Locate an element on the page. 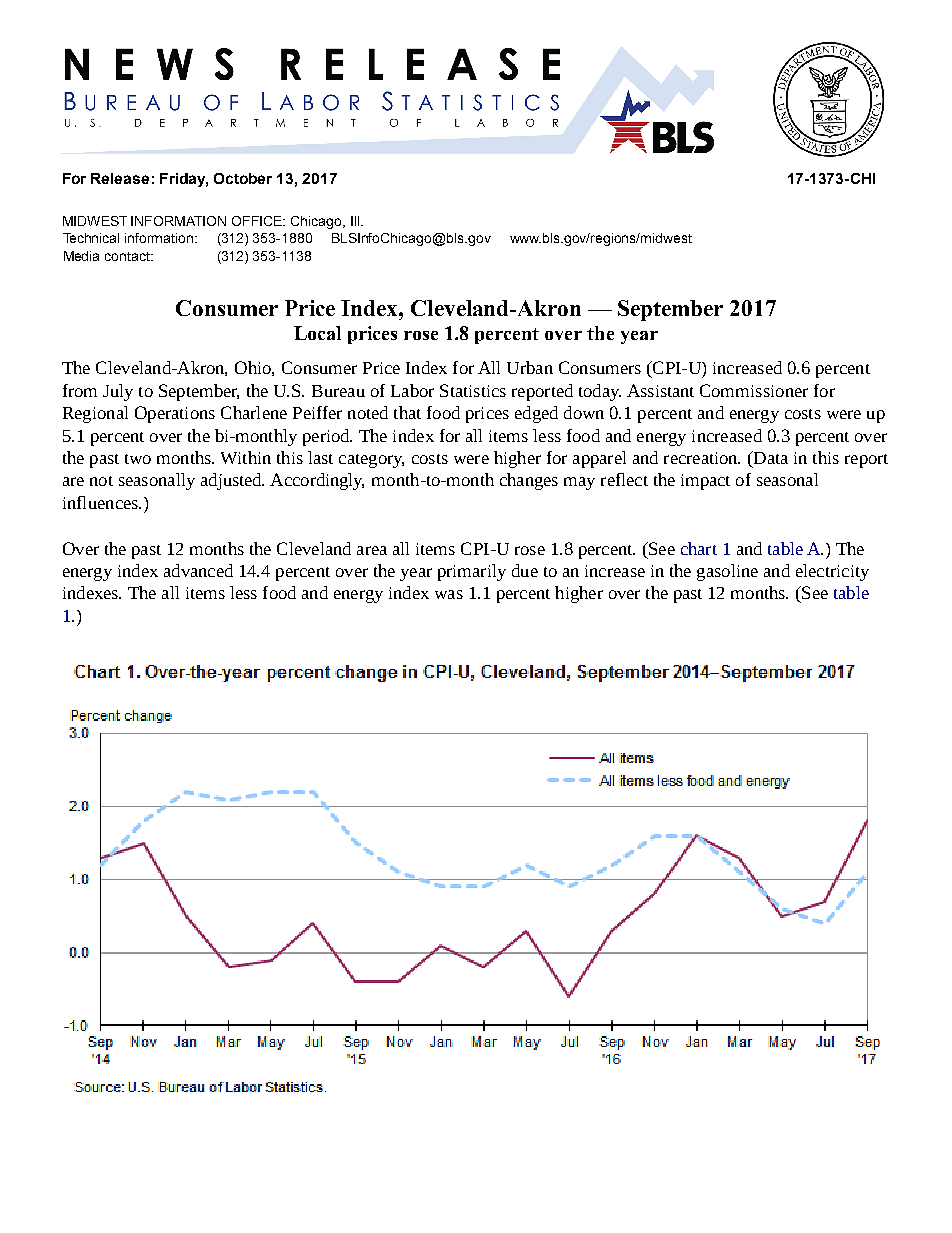  Ill is located at coordinates (356, 221).
